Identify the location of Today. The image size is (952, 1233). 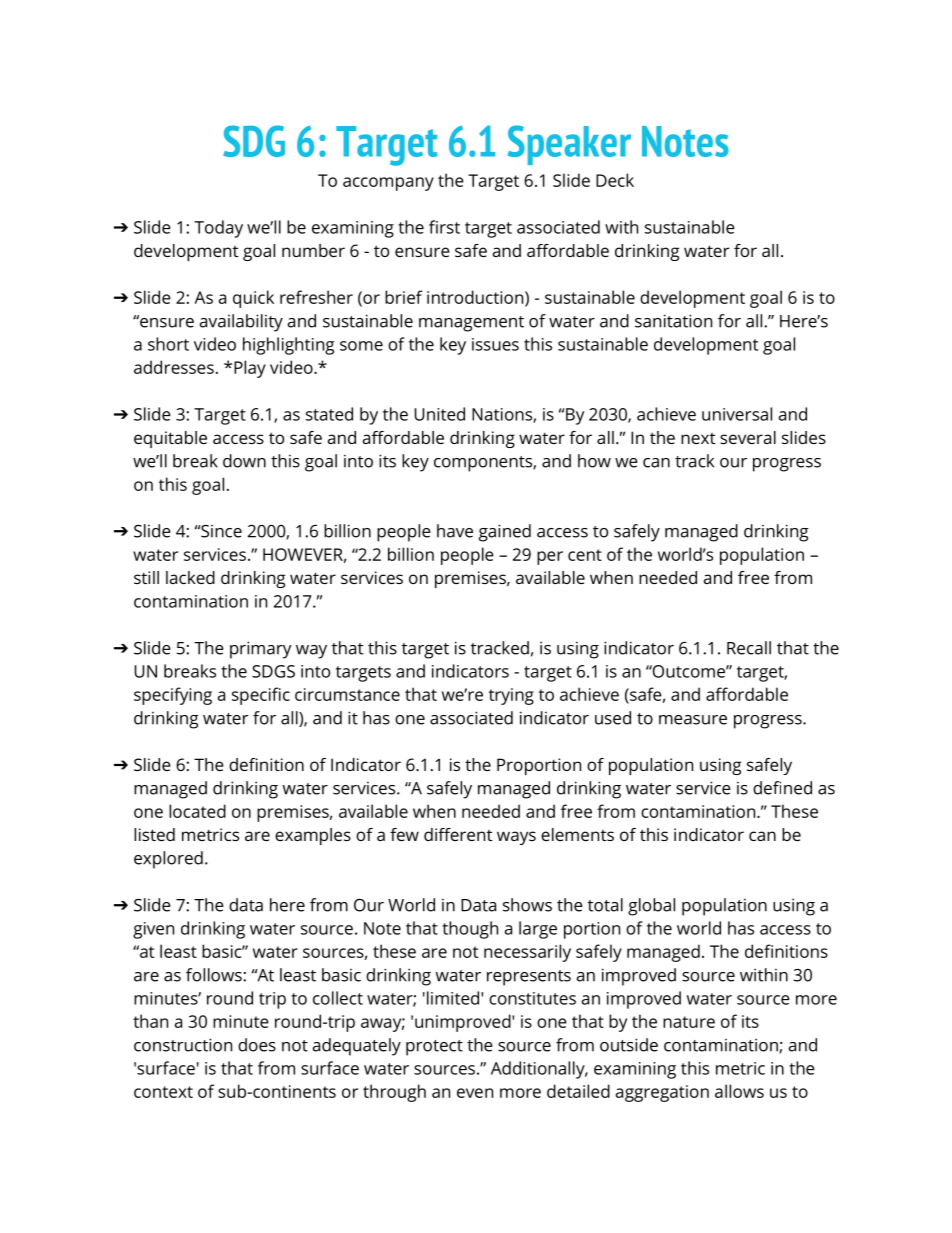
(218, 229).
